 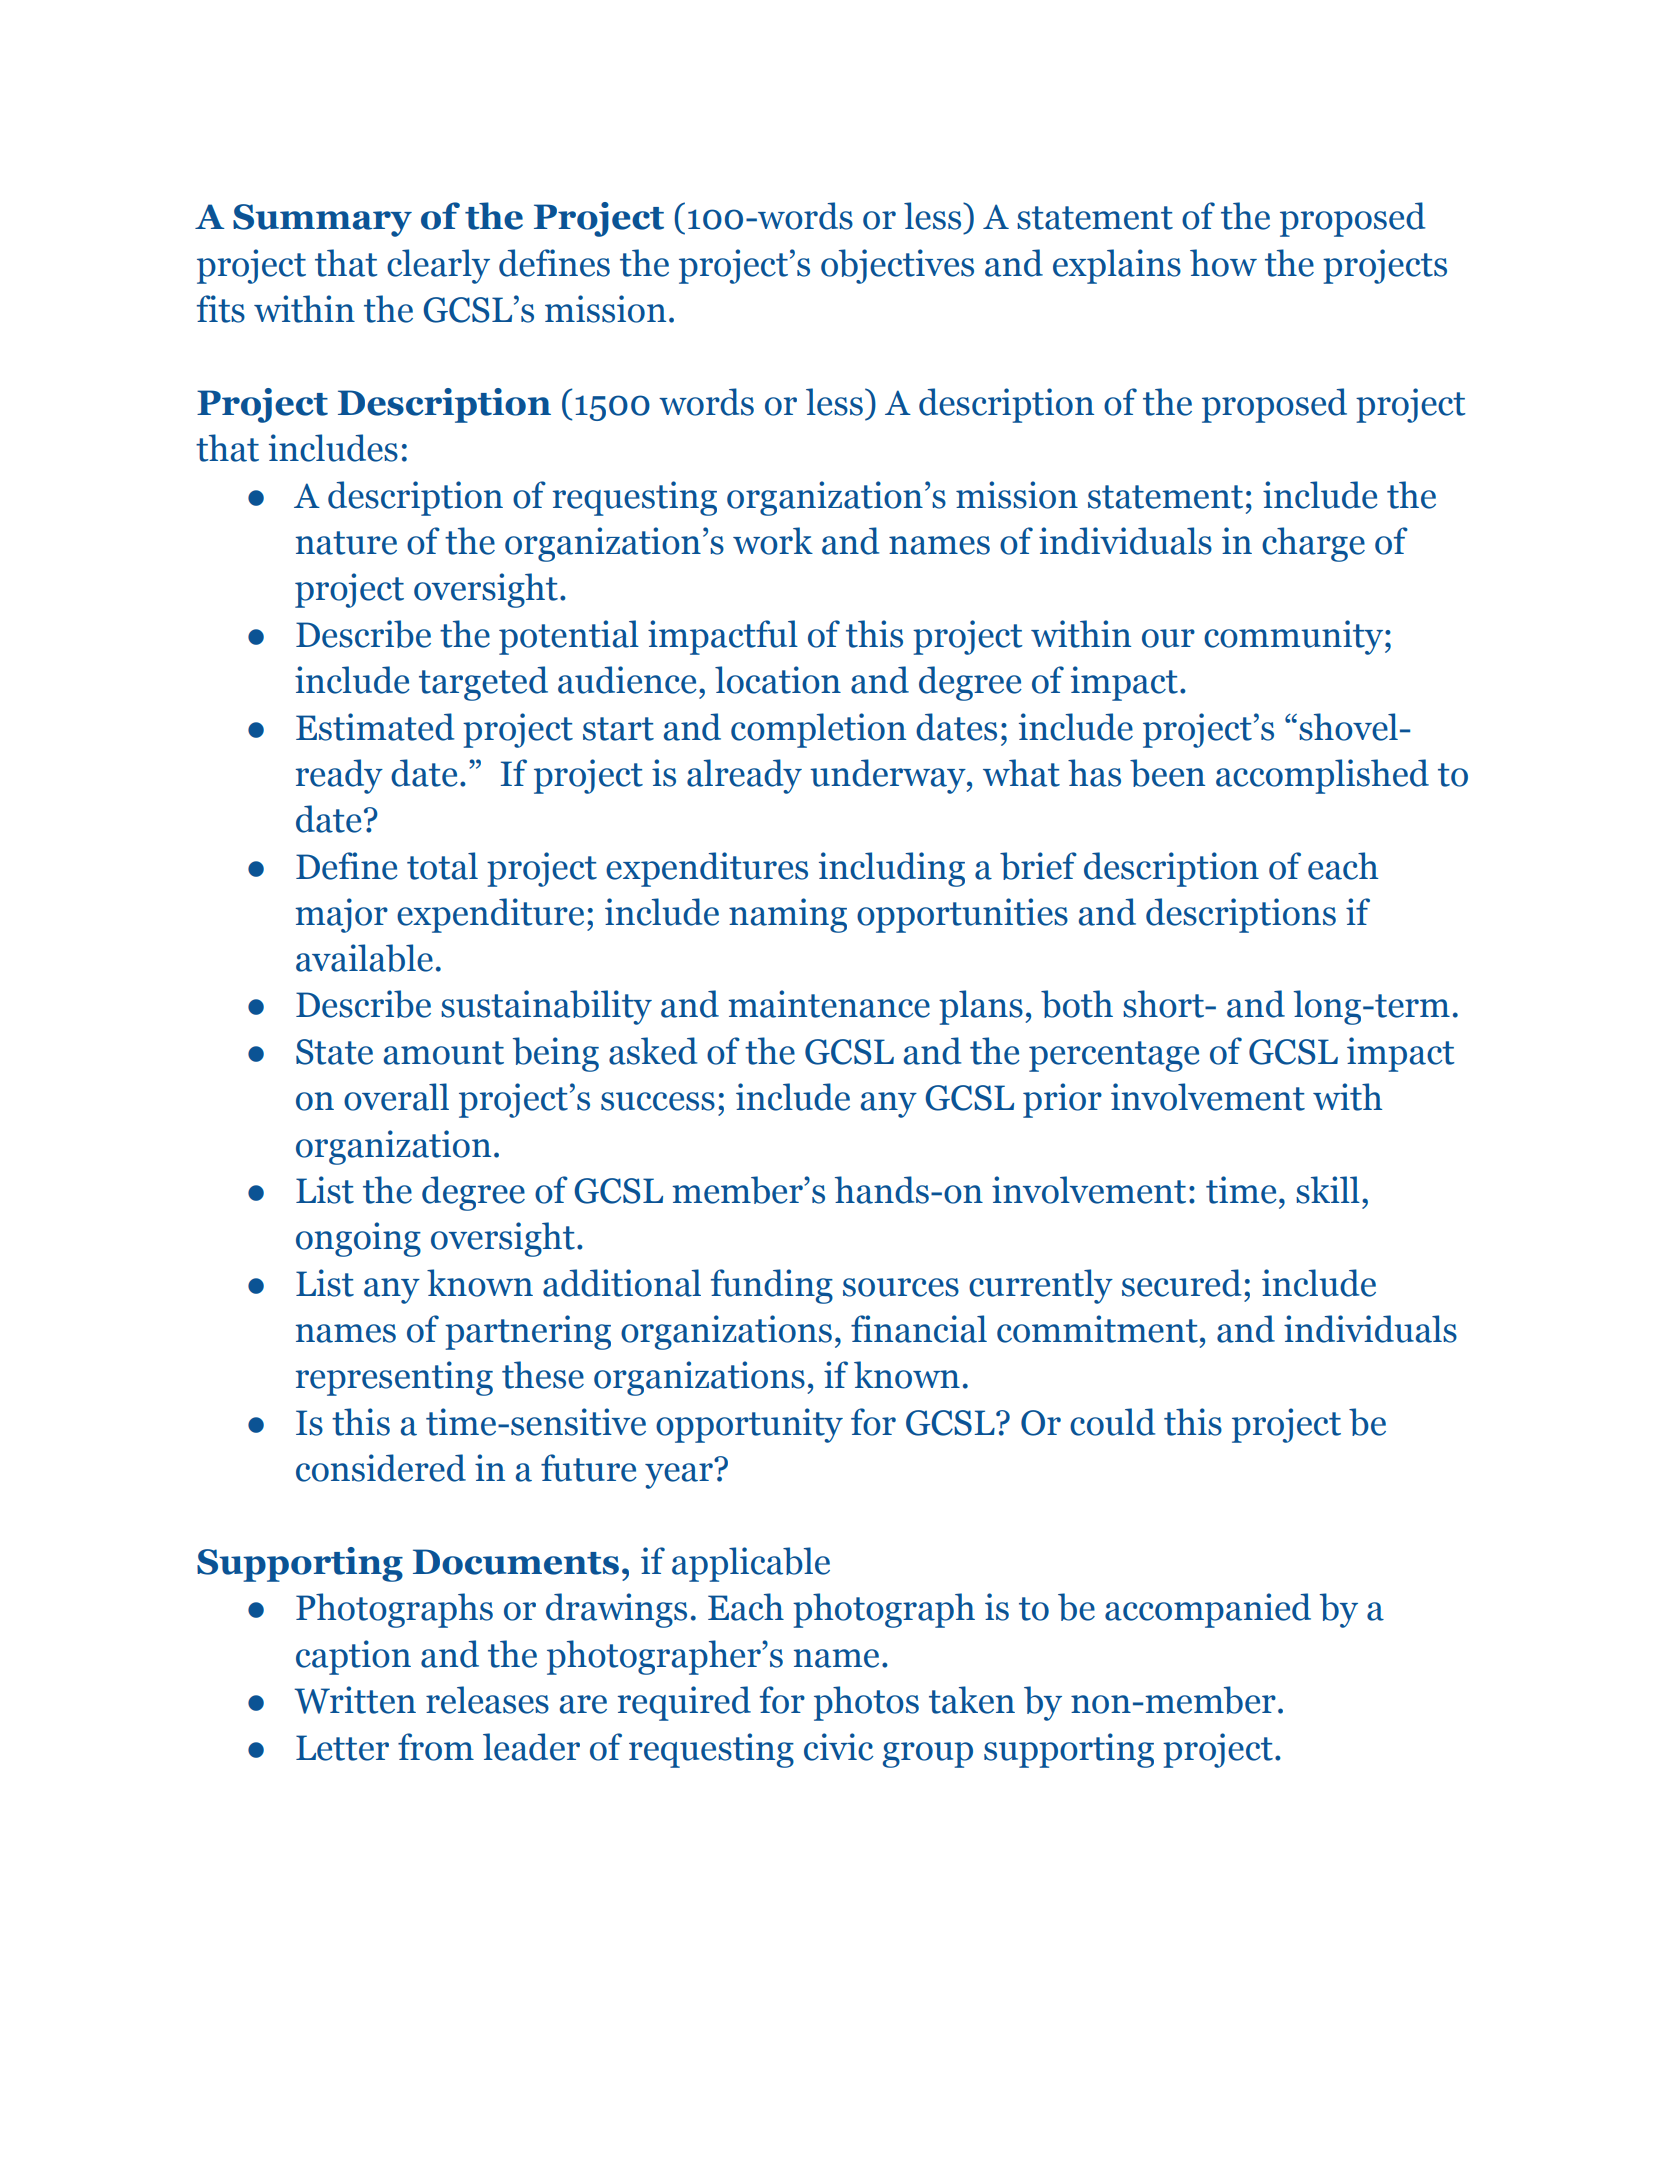 I want to click on available, so click(x=364, y=958).
